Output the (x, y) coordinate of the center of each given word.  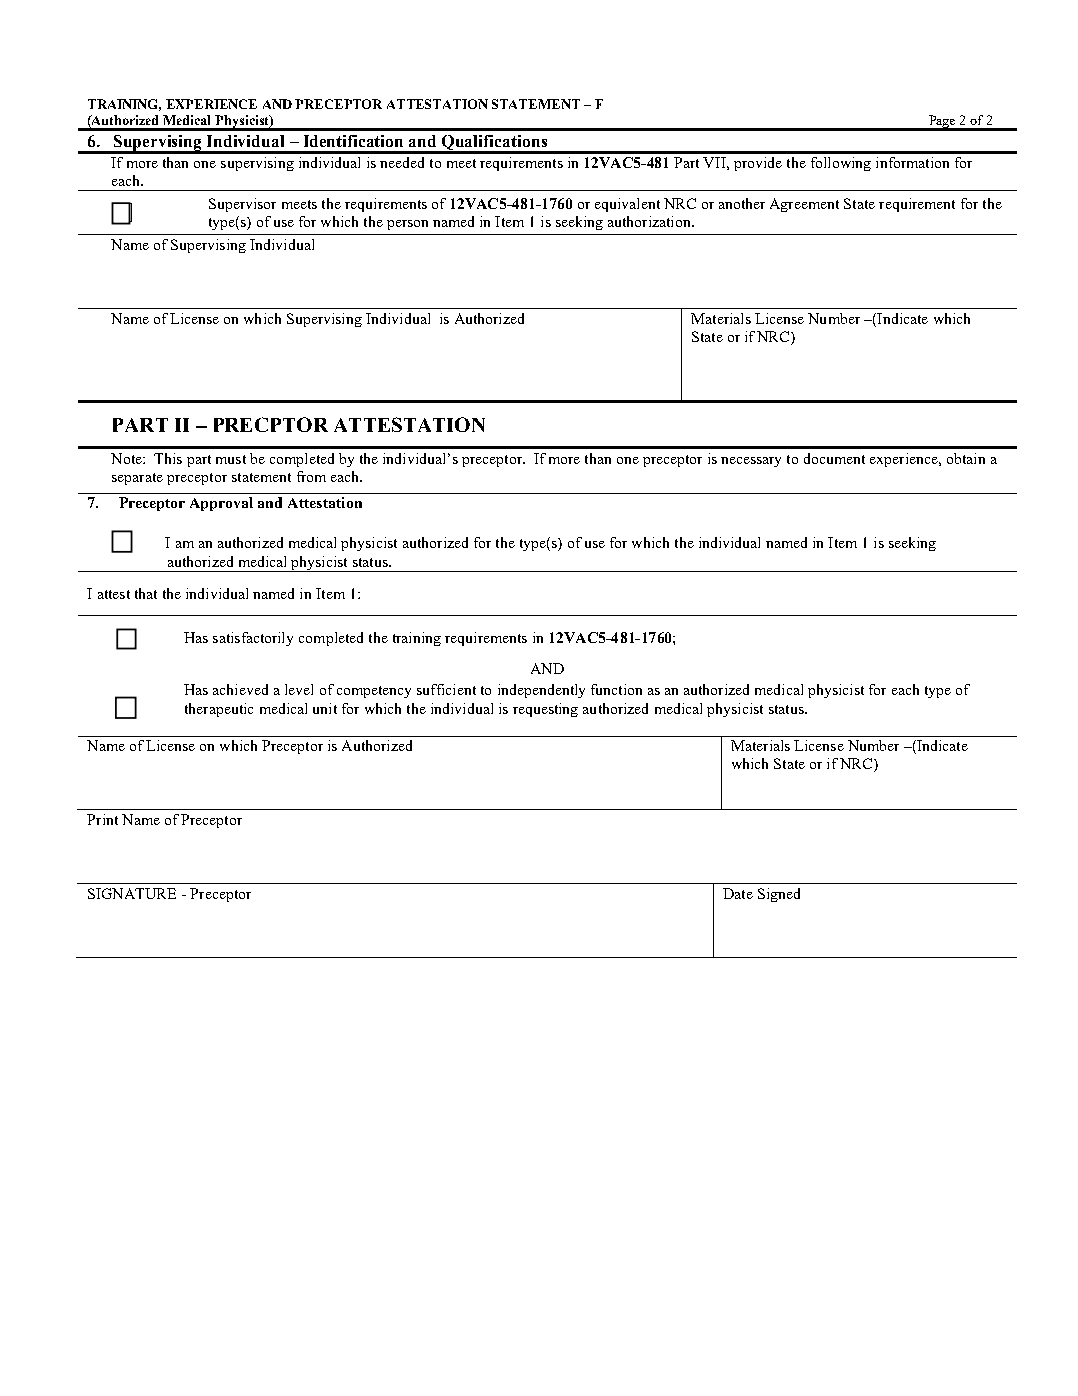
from (311, 476)
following (841, 164)
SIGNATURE (132, 893)
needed (402, 162)
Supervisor (242, 205)
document (834, 458)
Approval (221, 504)
